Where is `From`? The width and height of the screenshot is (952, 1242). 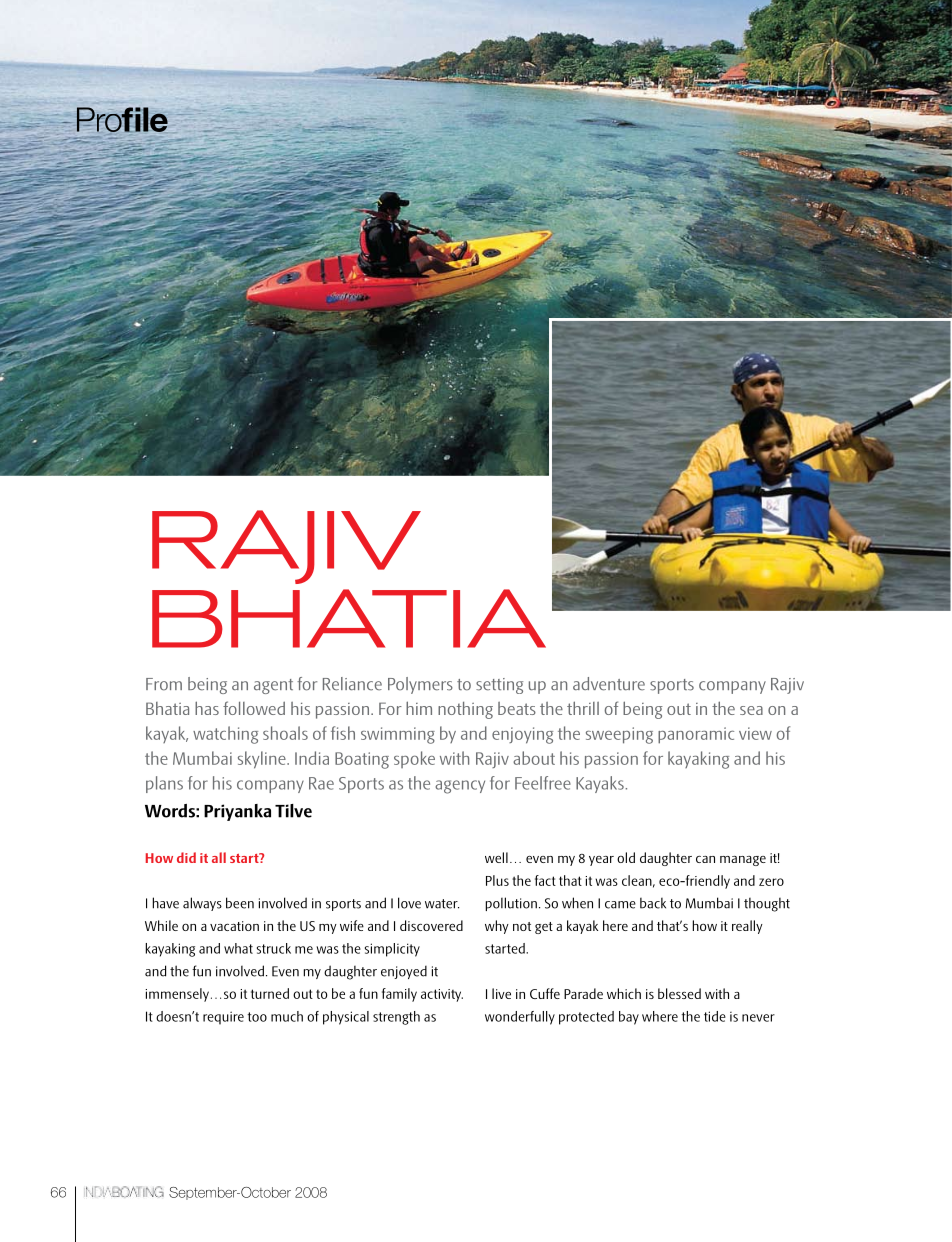
From is located at coordinates (164, 684).
